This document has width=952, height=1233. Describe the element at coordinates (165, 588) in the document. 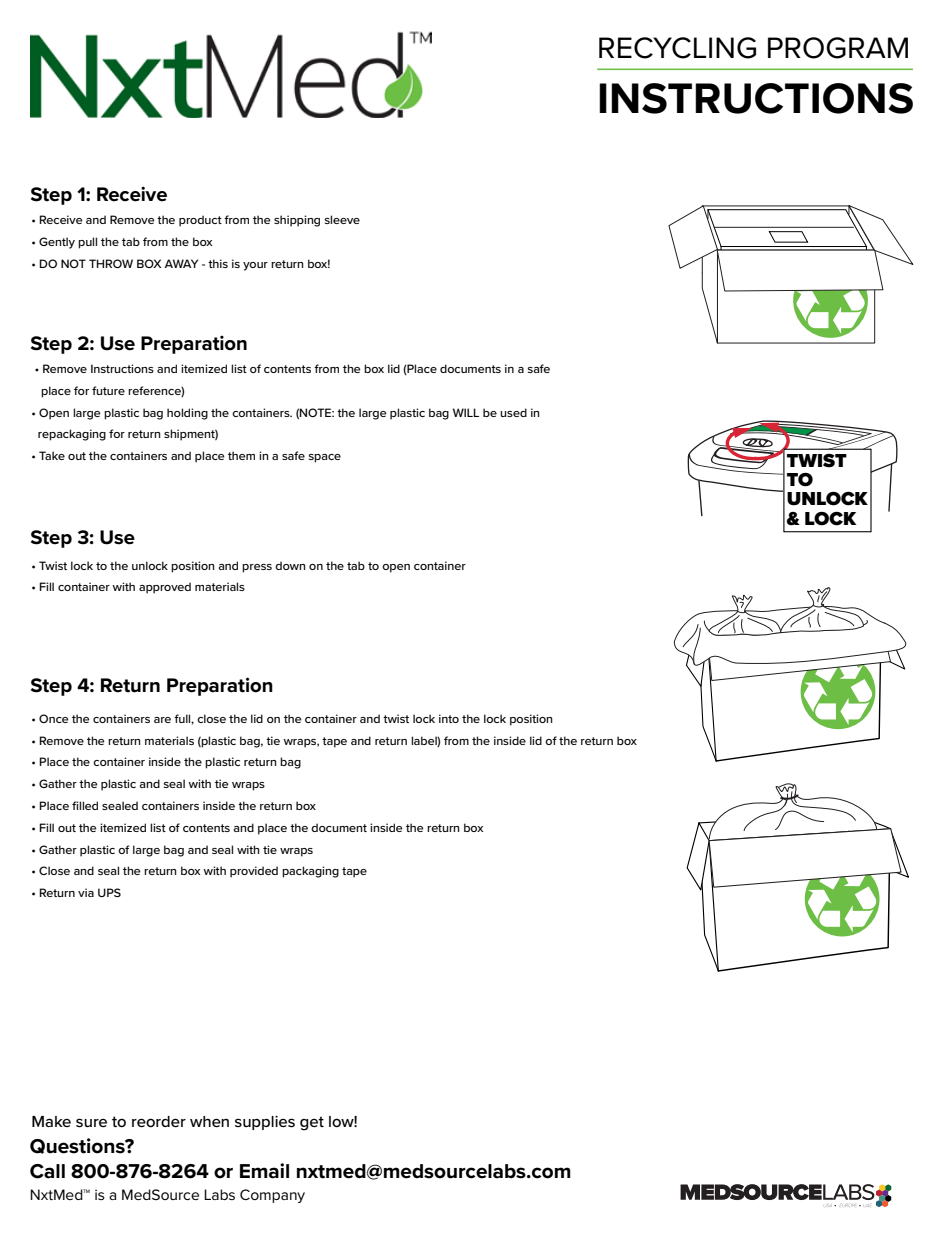

I see `approved` at that location.
